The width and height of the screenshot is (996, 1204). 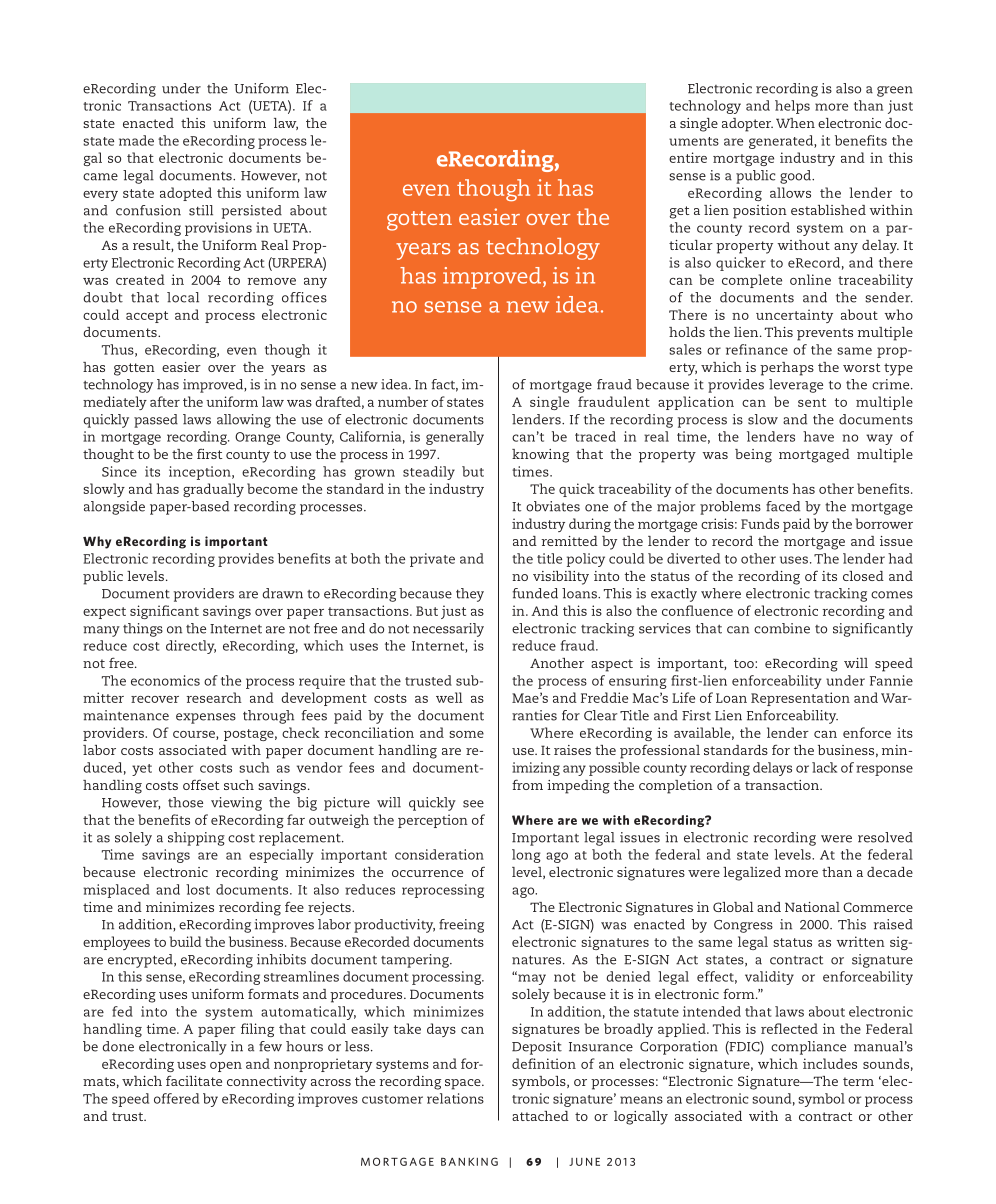 I want to click on entire, so click(x=688, y=157).
